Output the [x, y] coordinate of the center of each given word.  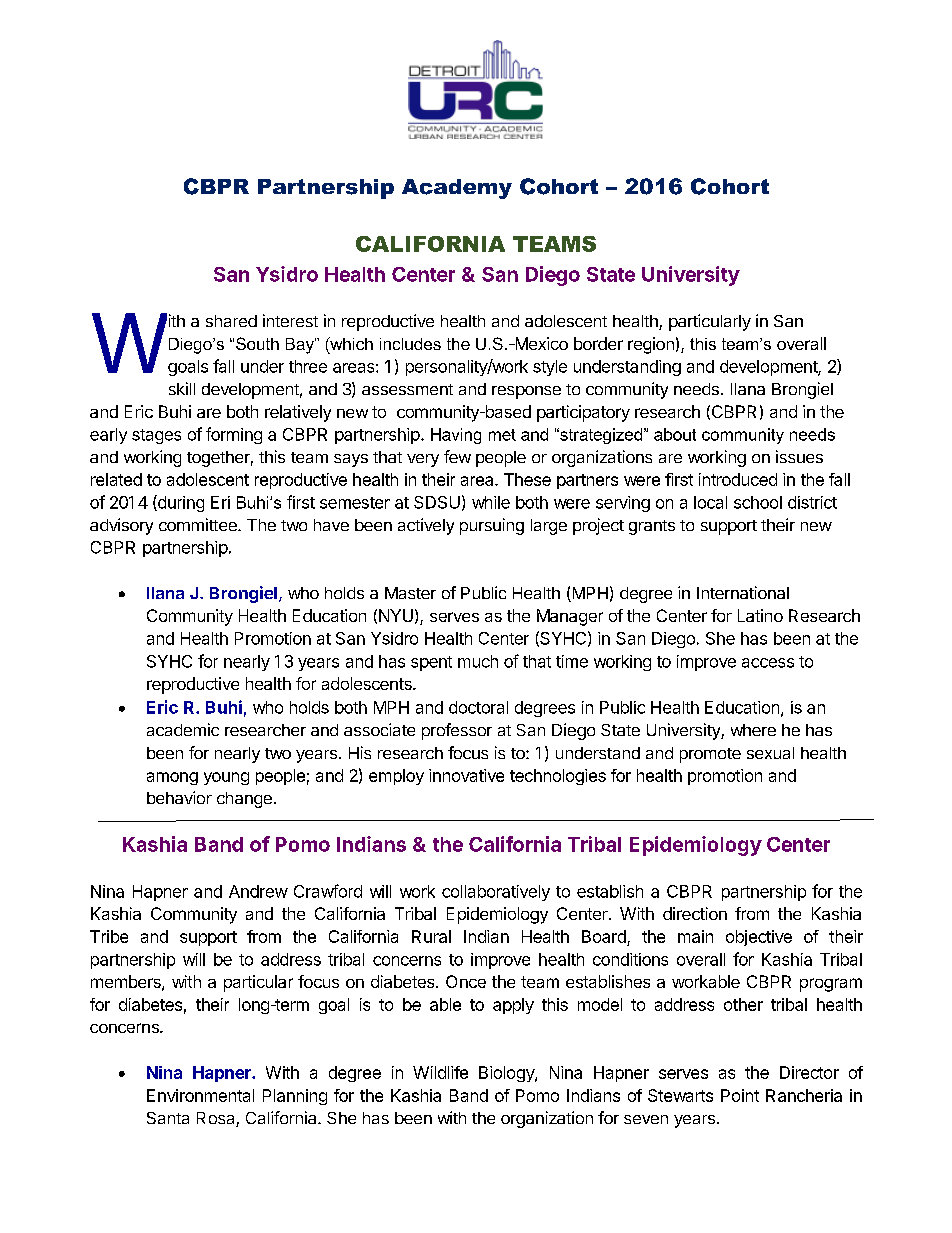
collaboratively [496, 893]
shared [231, 321]
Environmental [200, 1095]
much [478, 661]
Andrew [258, 891]
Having [456, 436]
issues [799, 456]
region [651, 345]
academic [183, 729]
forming [234, 435]
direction [695, 913]
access [768, 663]
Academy [457, 189]
